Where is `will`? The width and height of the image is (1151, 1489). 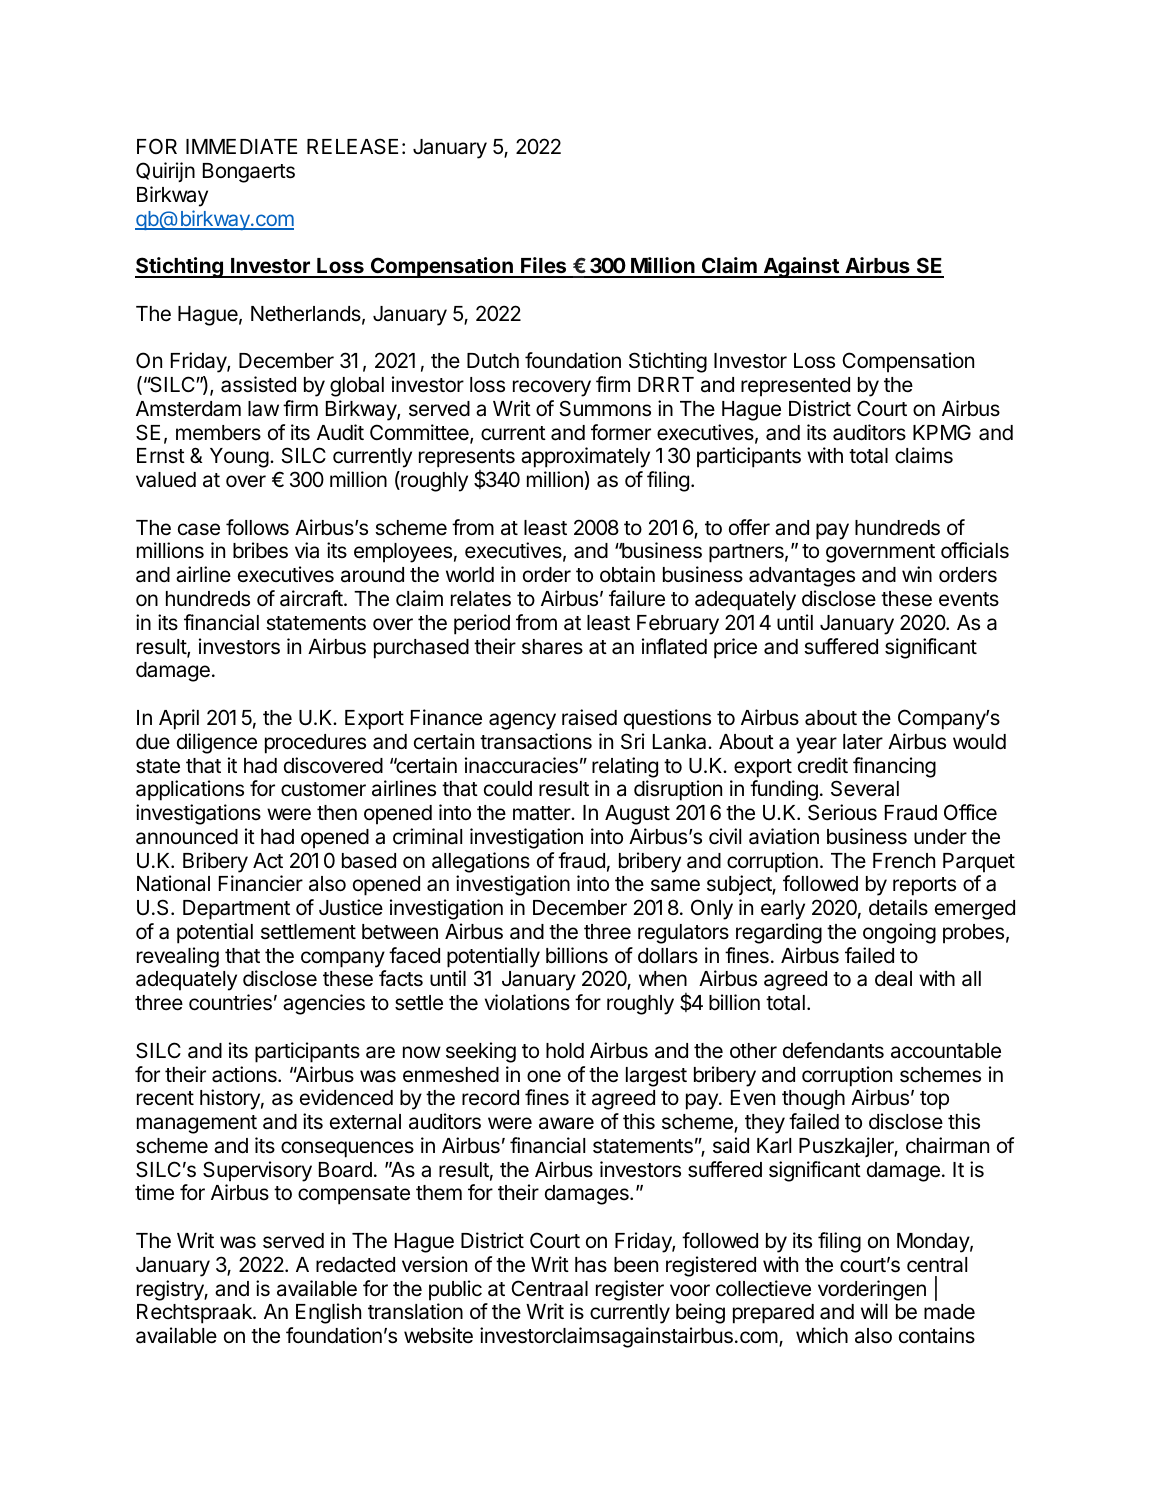
will is located at coordinates (874, 1311).
